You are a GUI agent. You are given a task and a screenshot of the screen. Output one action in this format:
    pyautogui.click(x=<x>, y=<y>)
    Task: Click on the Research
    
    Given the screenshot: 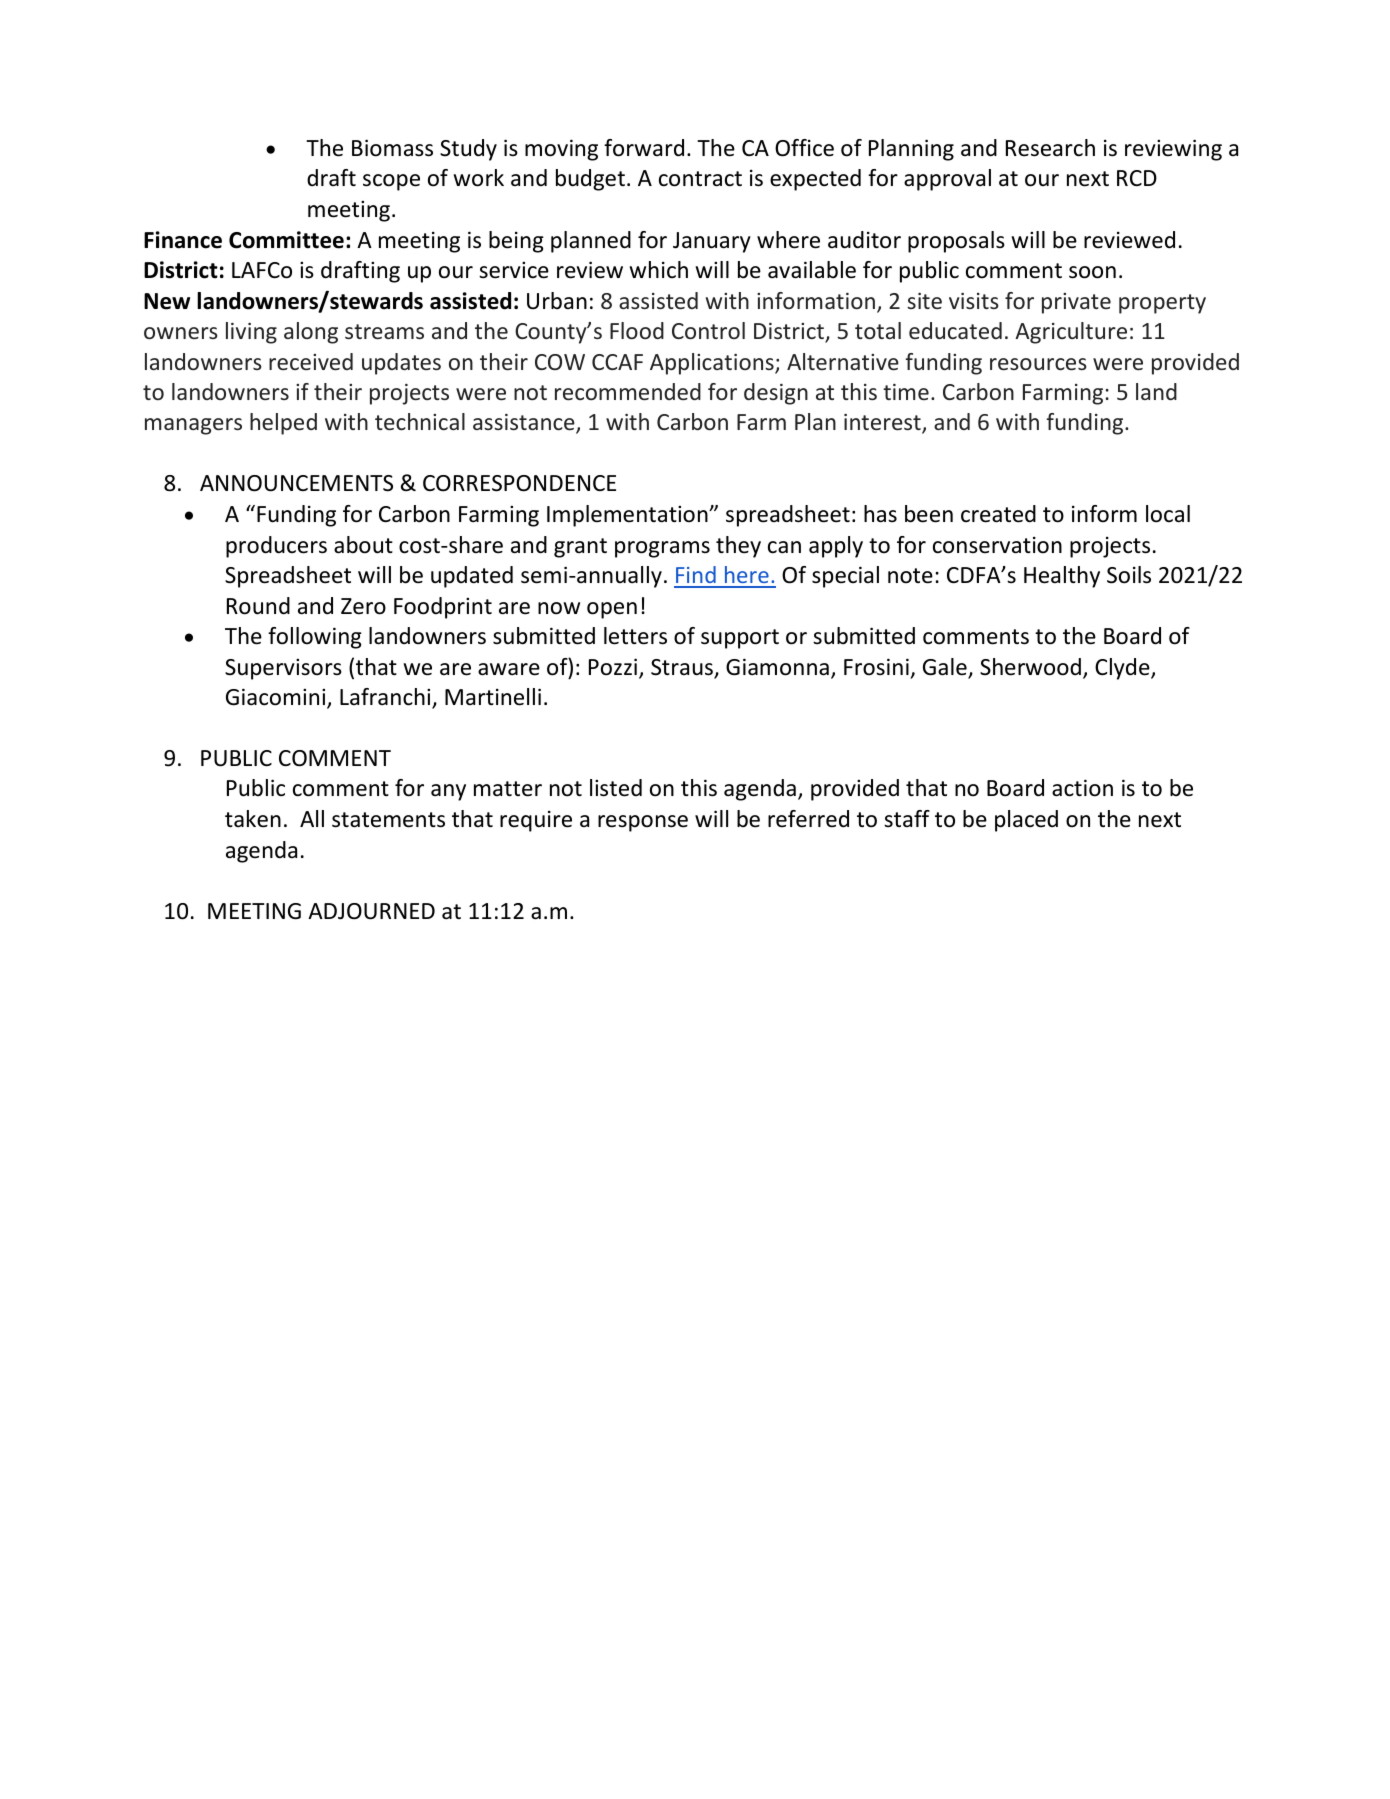 What is the action you would take?
    pyautogui.click(x=1050, y=148)
